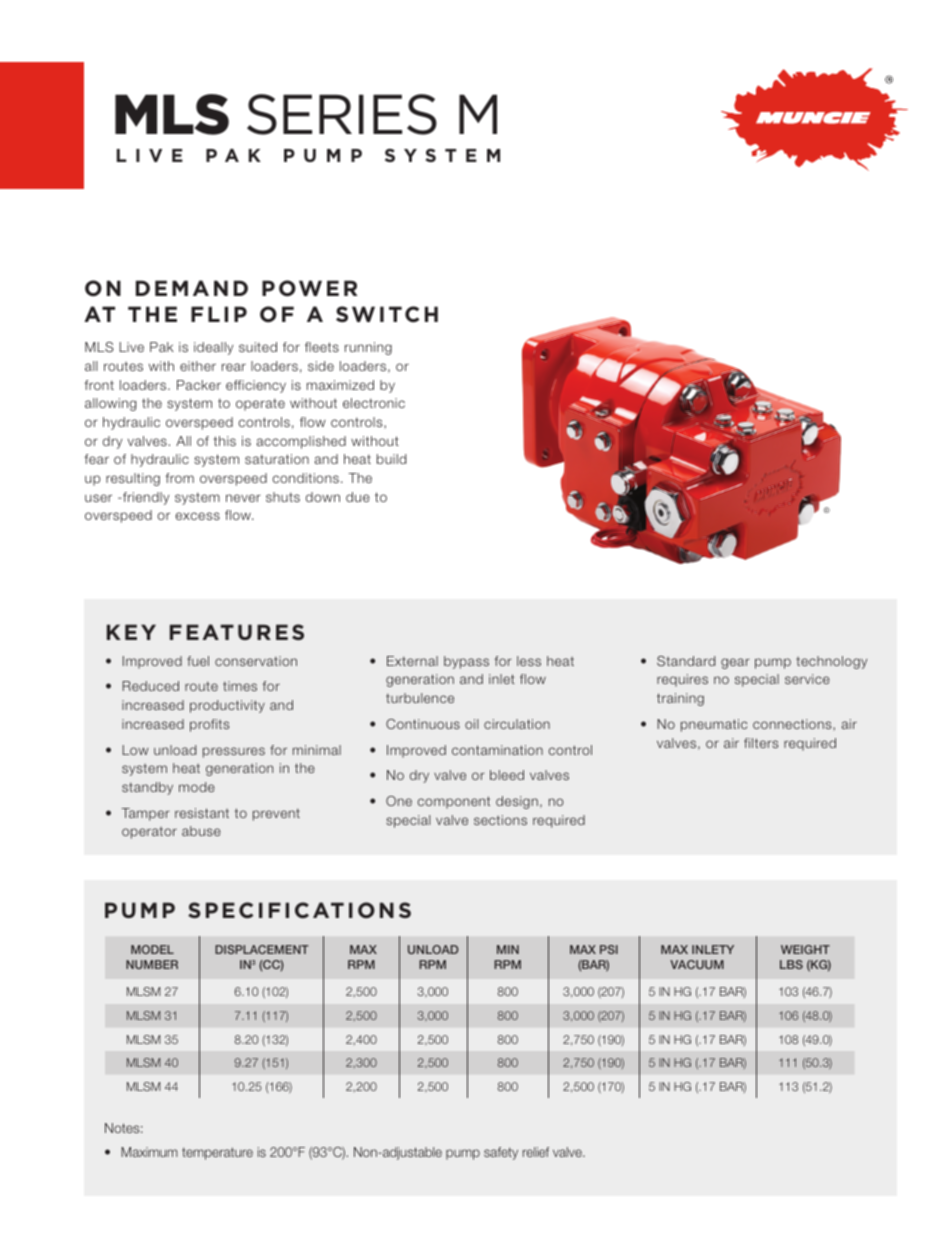 This screenshot has width=952, height=1233. I want to click on temperature, so click(217, 1153).
